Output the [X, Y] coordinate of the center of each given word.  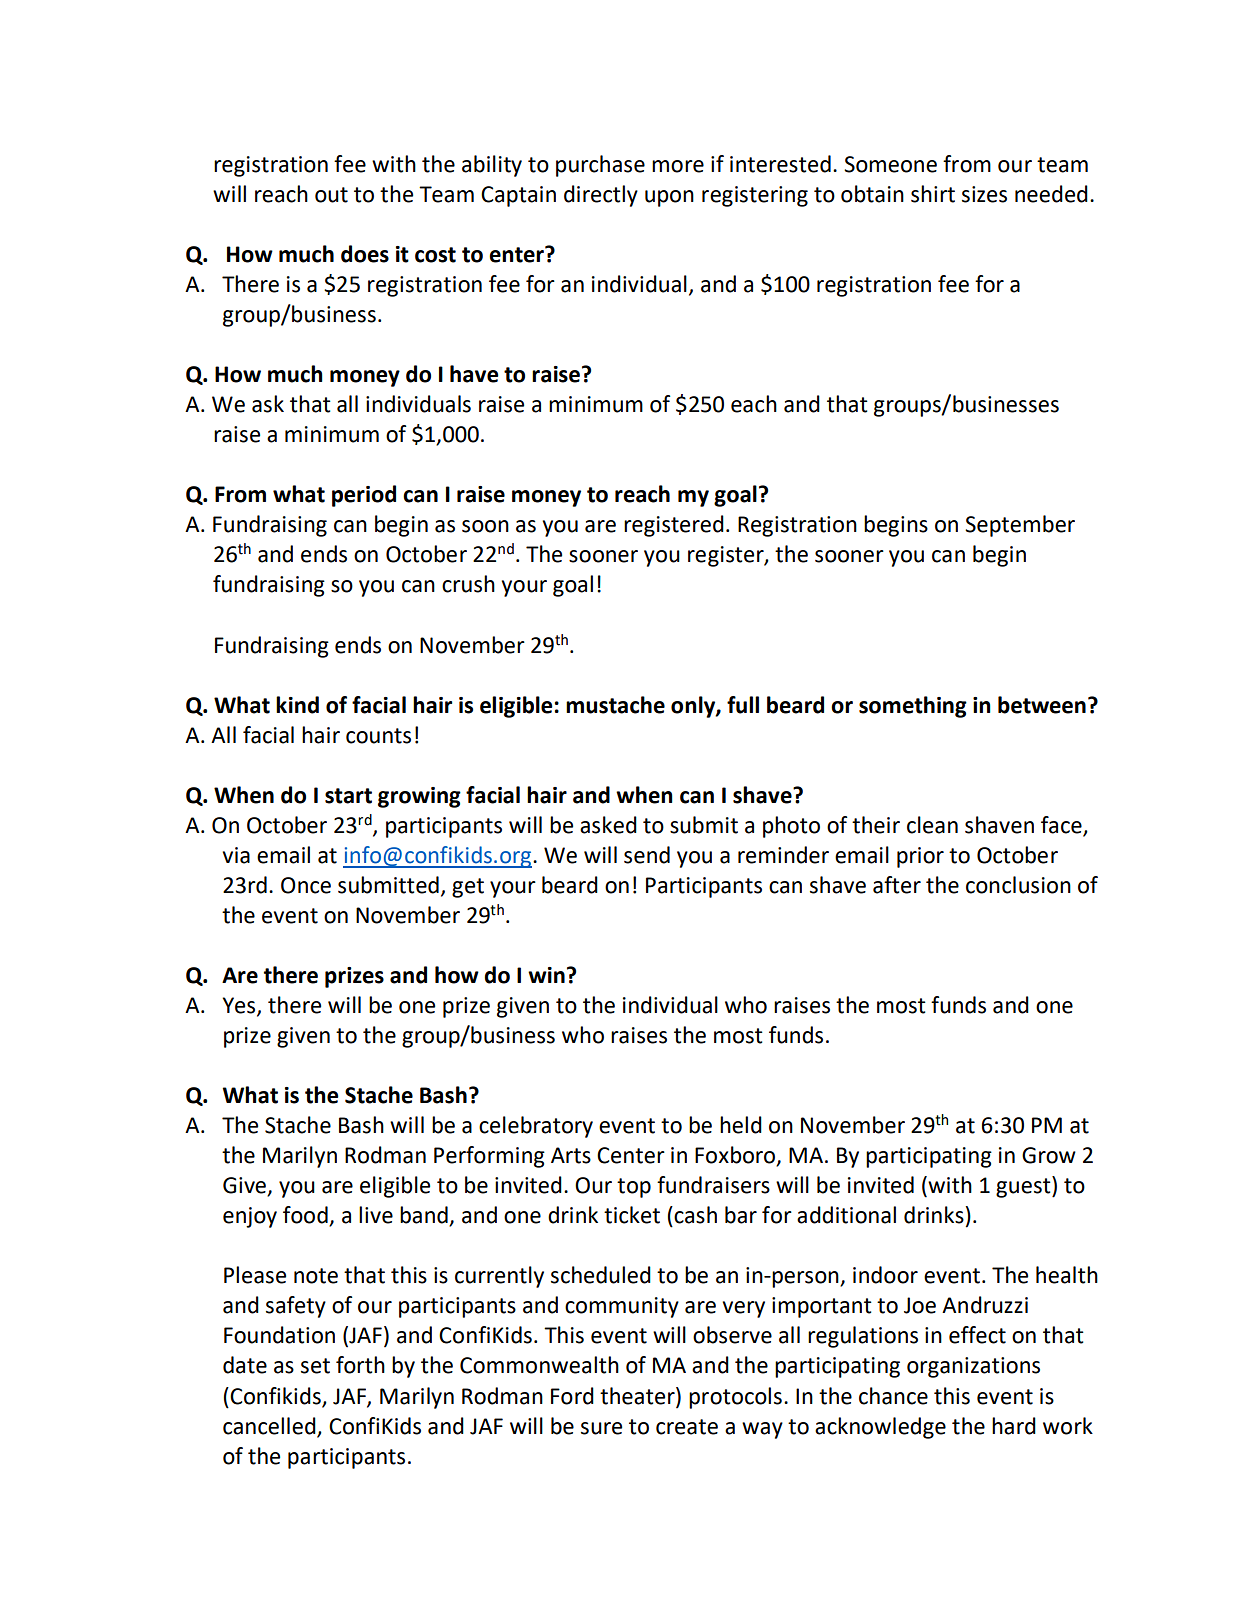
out [331, 195]
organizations [973, 1367]
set [315, 1366]
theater [638, 1396]
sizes [984, 194]
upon [669, 198]
